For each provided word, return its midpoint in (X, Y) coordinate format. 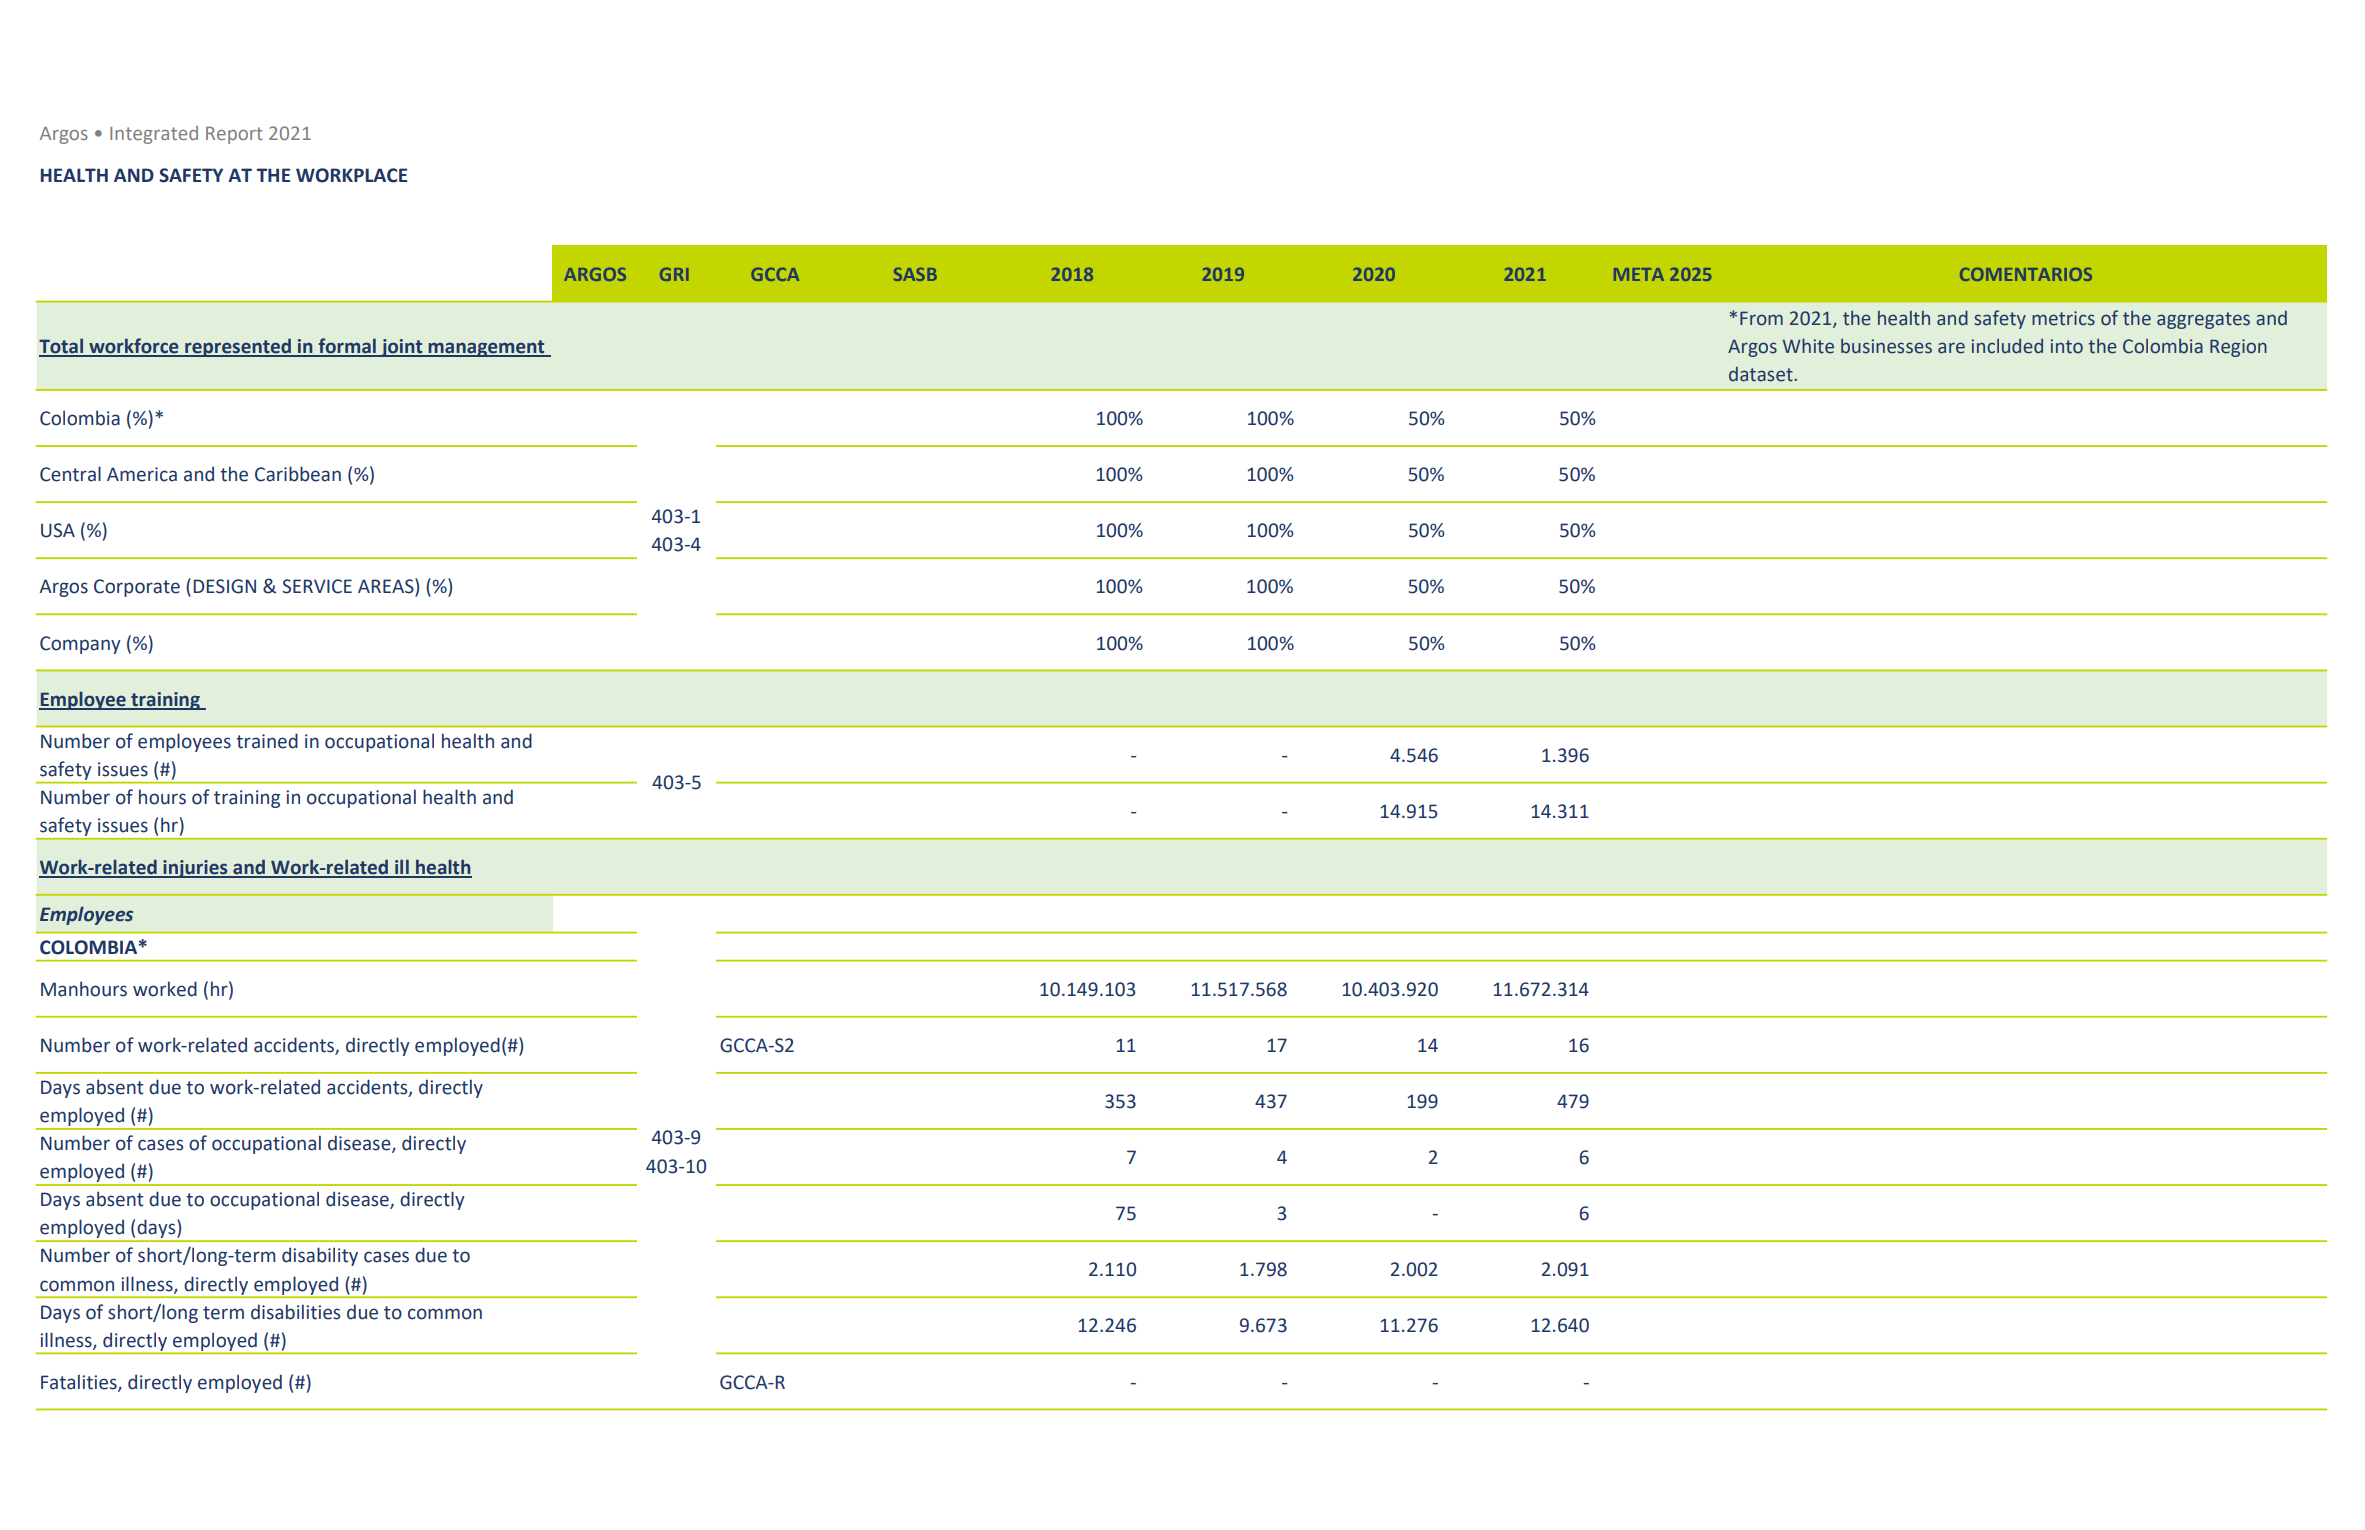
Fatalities (80, 1382)
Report (234, 135)
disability (320, 1256)
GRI (674, 274)
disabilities (295, 1312)
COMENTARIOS (2026, 274)
